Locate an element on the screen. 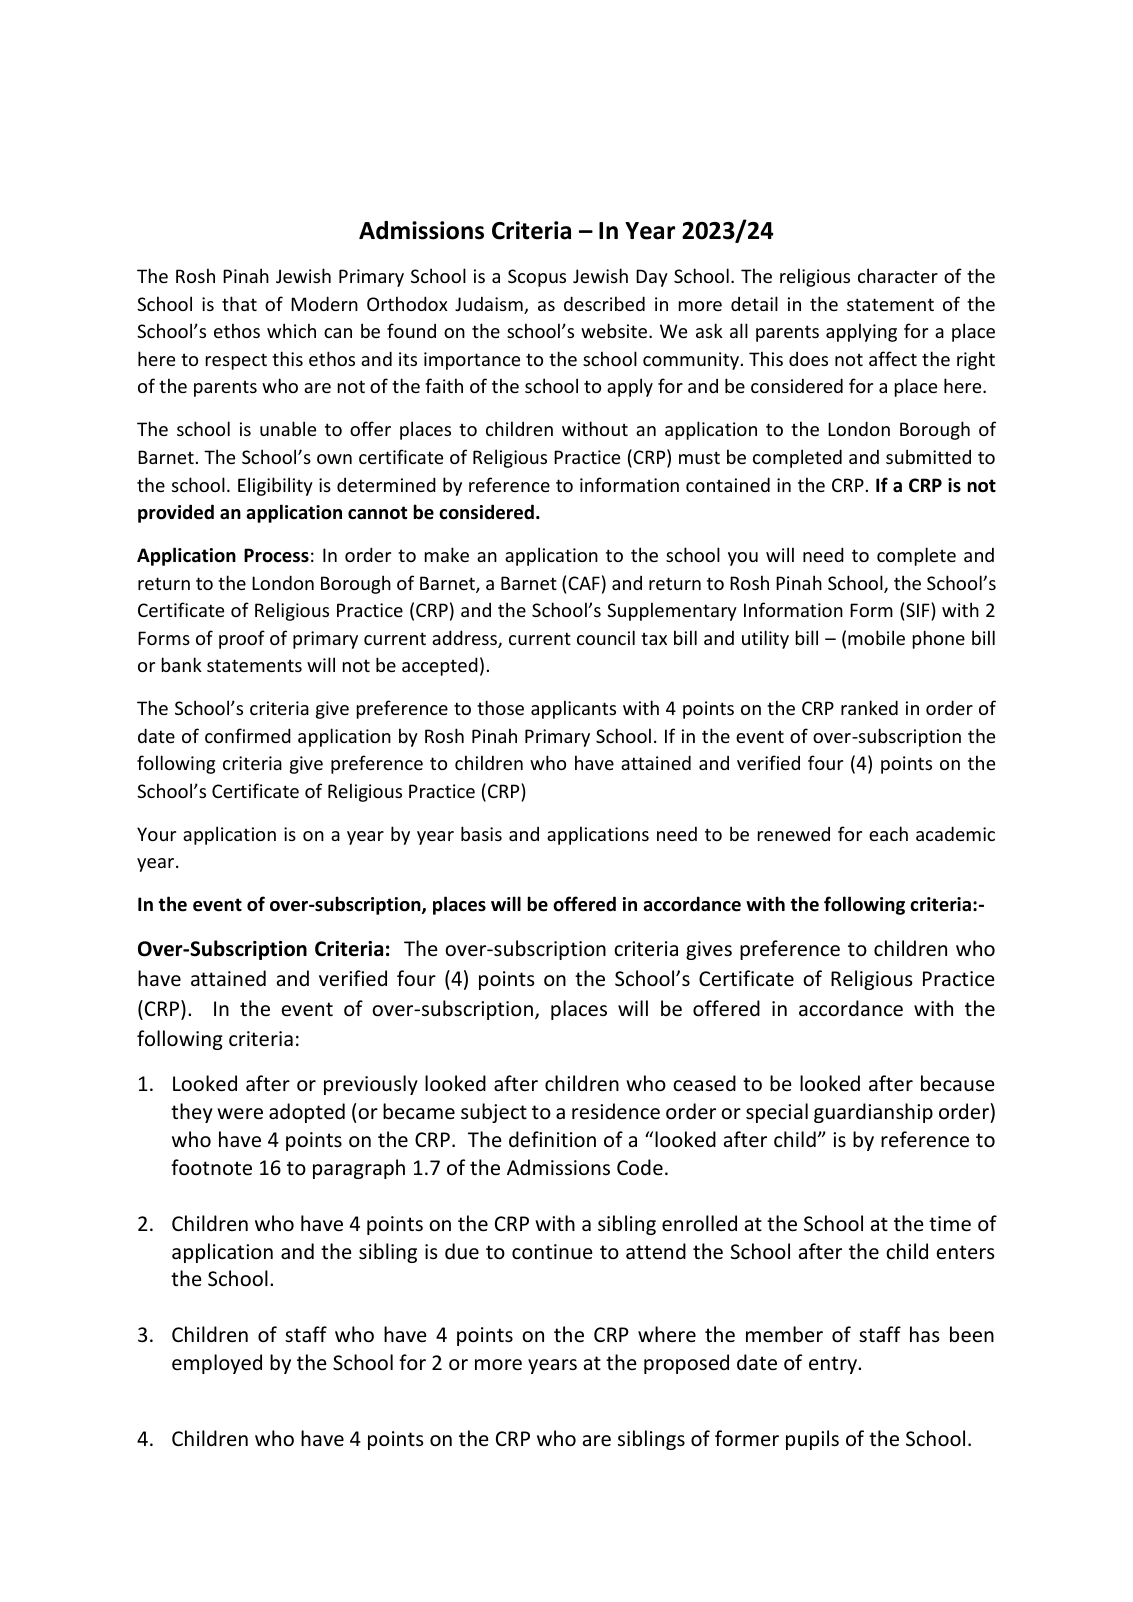 This screenshot has height=1602, width=1133. character is located at coordinates (898, 275).
